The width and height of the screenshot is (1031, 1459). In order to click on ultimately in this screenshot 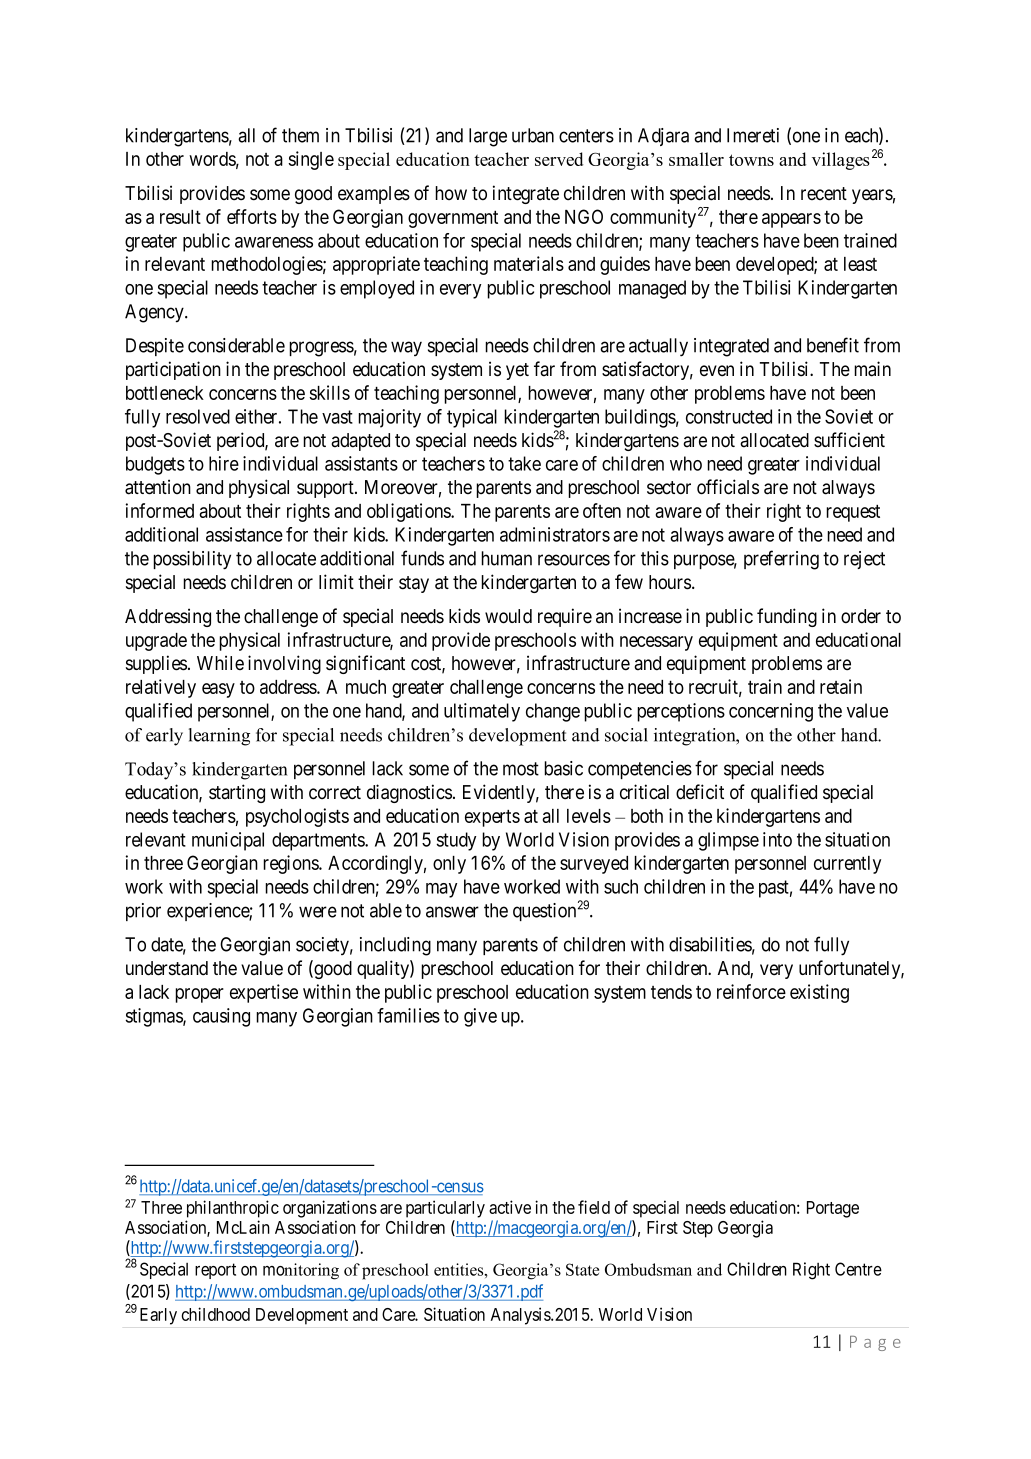, I will do `click(482, 712)`.
